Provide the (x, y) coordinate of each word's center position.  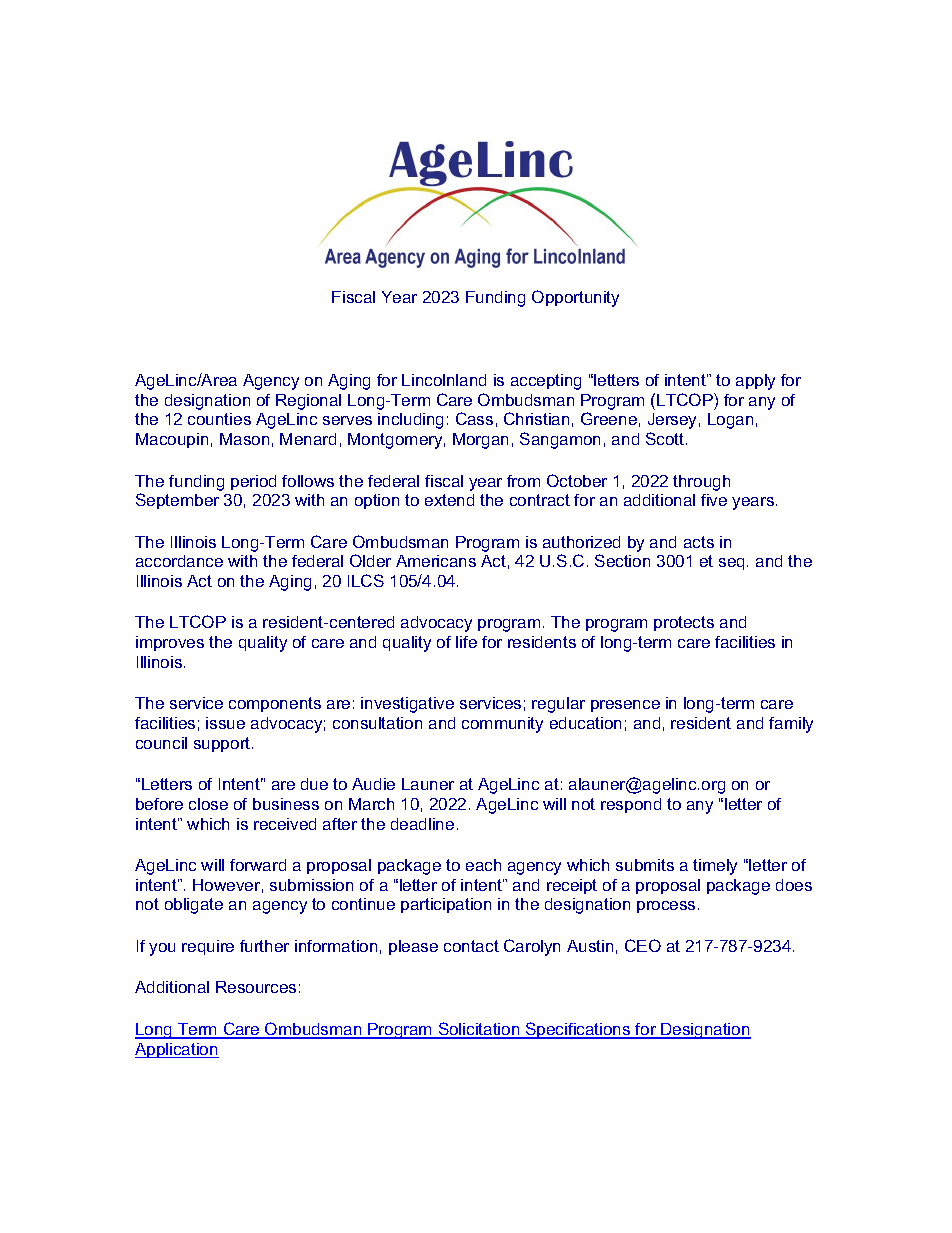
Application (177, 1050)
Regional (308, 402)
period (253, 482)
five (714, 500)
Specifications (578, 1030)
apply (755, 382)
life (466, 642)
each (483, 865)
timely (715, 867)
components (275, 704)
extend (449, 500)
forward (258, 865)
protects (684, 623)
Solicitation (479, 1030)
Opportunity (575, 298)
